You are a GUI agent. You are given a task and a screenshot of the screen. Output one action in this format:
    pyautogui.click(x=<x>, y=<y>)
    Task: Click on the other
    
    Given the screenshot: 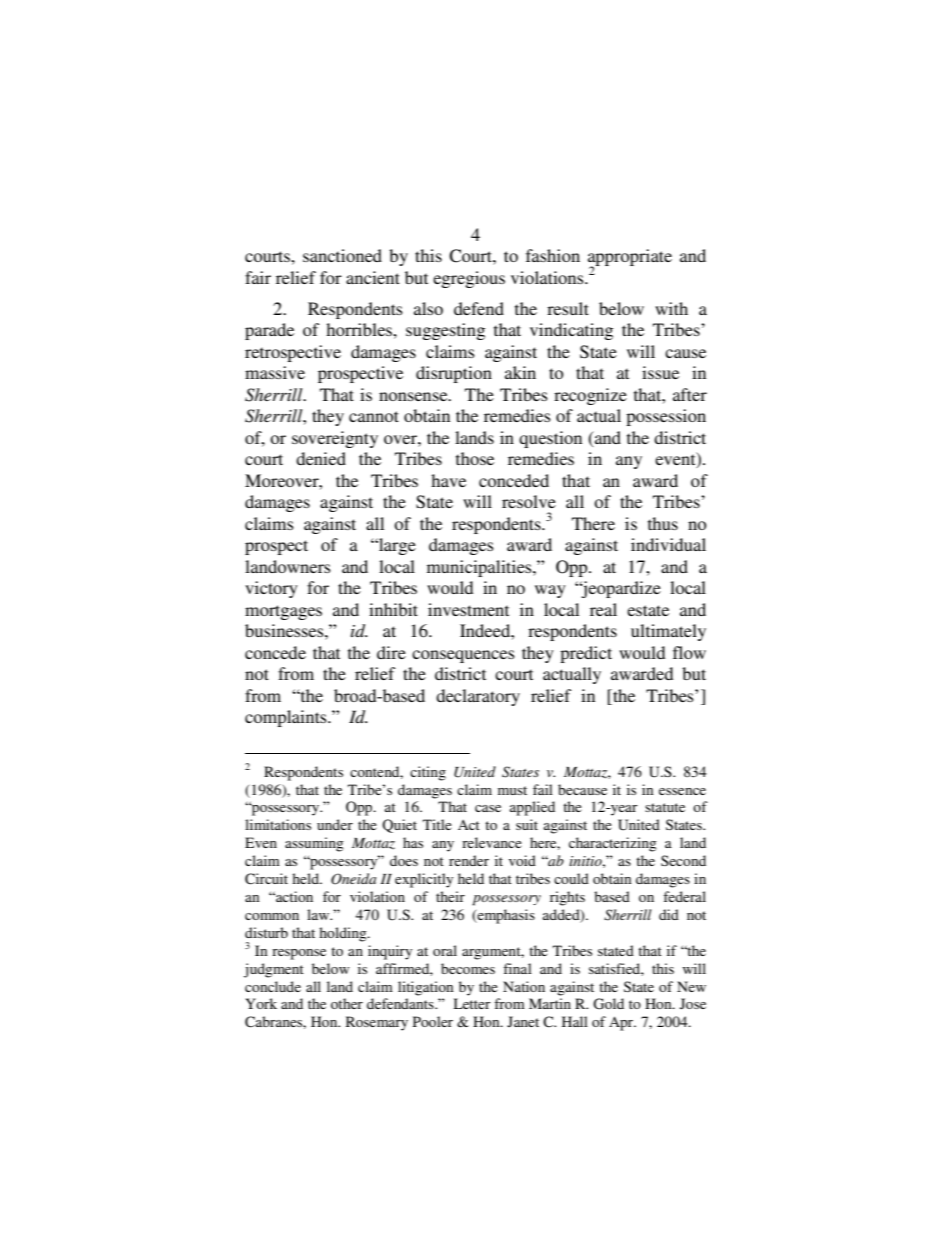 What is the action you would take?
    pyautogui.click(x=347, y=1003)
